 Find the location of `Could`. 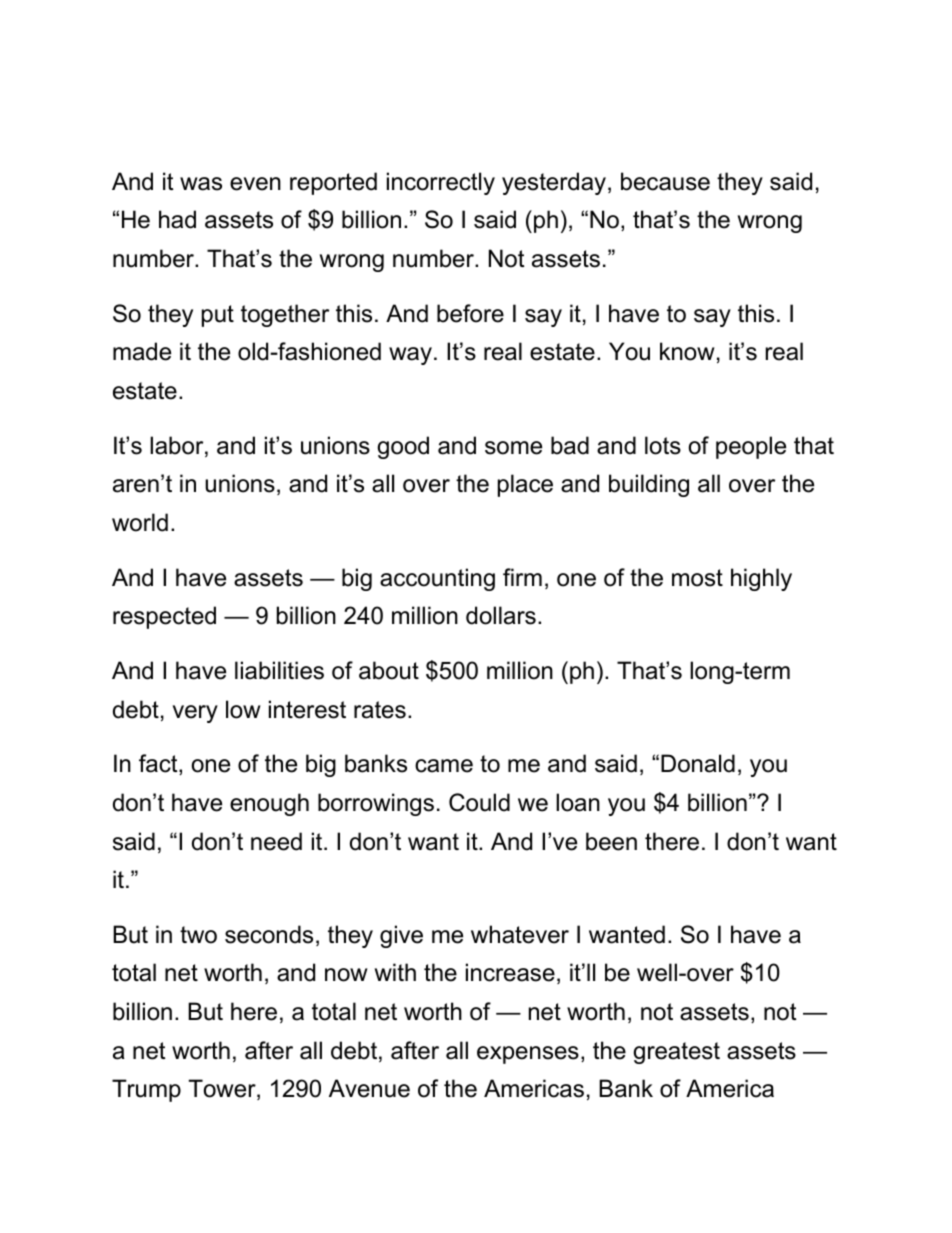

Could is located at coordinates (479, 802).
